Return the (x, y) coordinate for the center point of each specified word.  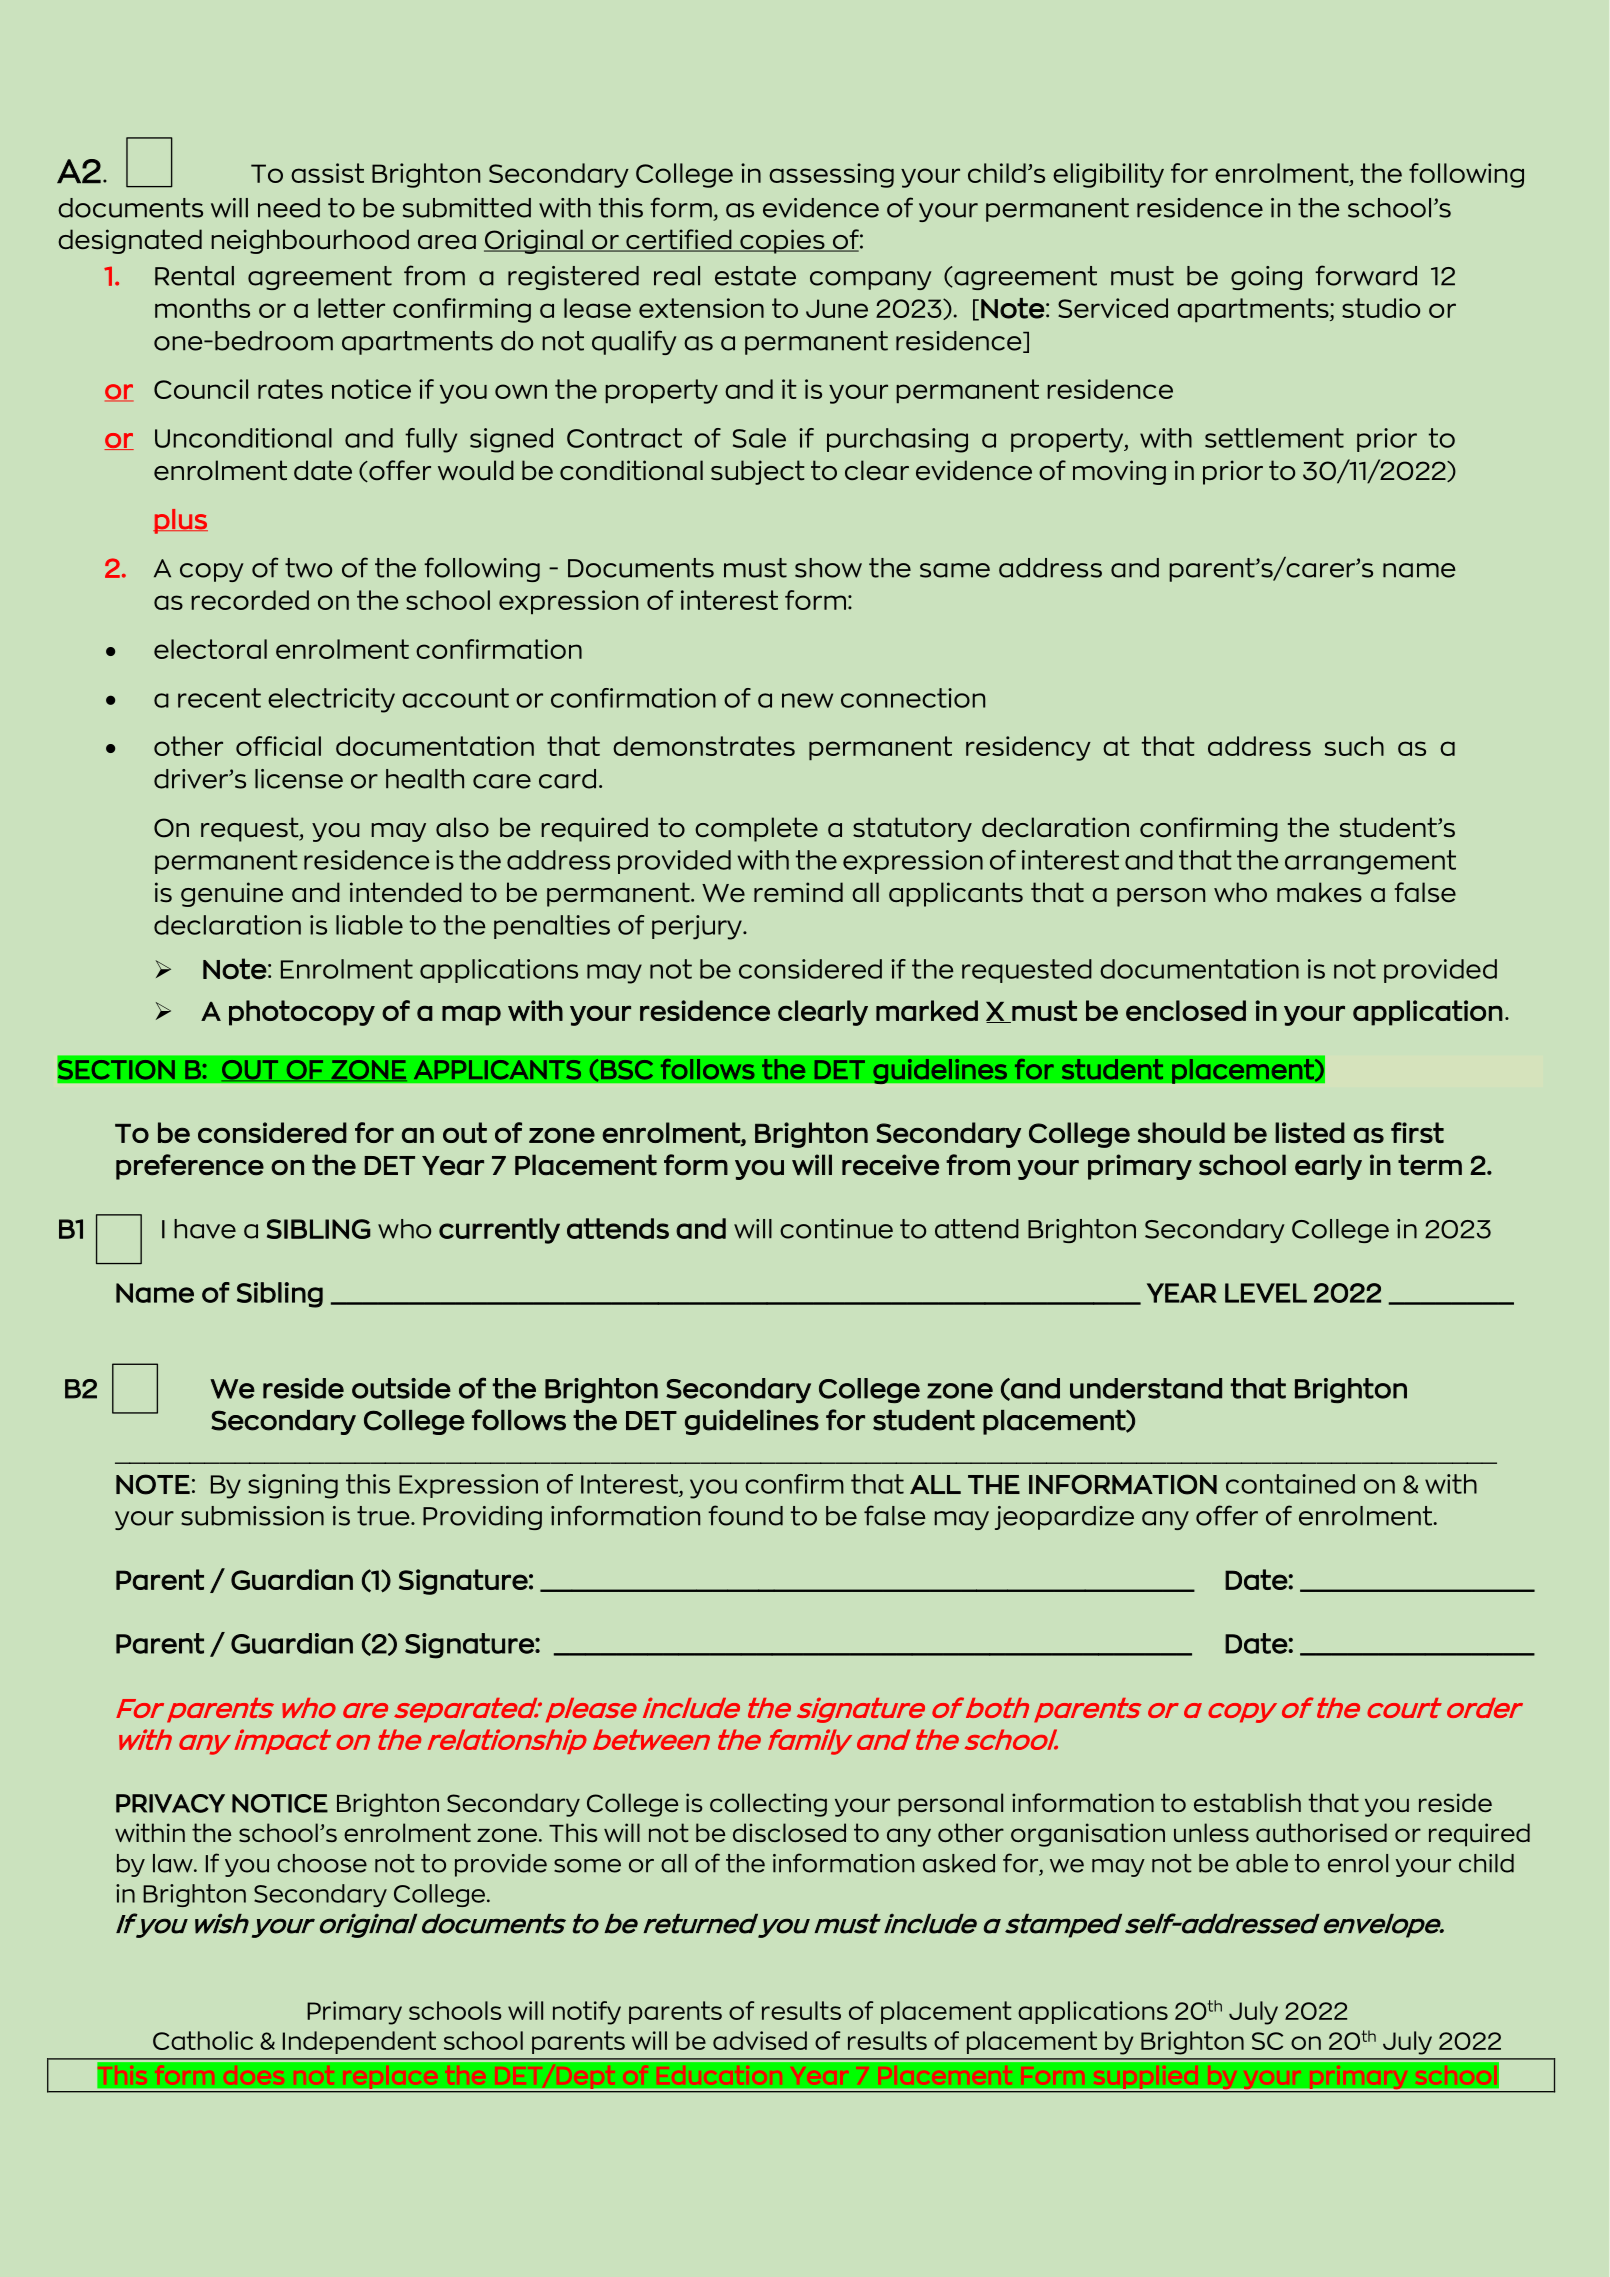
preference (190, 1167)
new (807, 700)
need (289, 208)
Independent (359, 2042)
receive (890, 1165)
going (1266, 278)
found (745, 1515)
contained (1290, 1484)
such (1354, 746)
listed (1310, 1132)
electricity (331, 700)
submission (252, 1516)
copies (782, 241)
